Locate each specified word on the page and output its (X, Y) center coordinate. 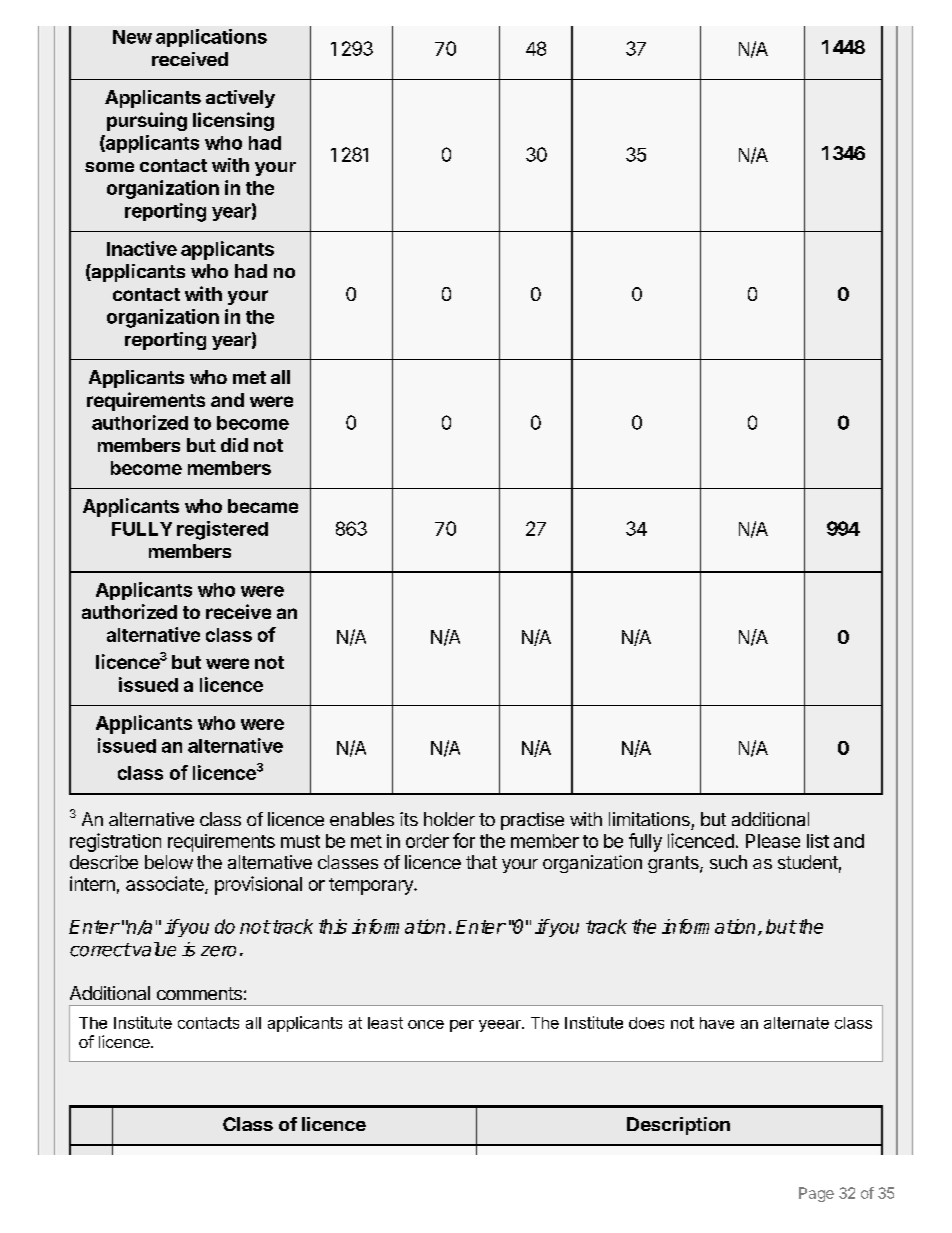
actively (240, 99)
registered (222, 530)
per (462, 1026)
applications (211, 38)
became (263, 506)
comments (199, 993)
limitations (649, 819)
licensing (233, 121)
